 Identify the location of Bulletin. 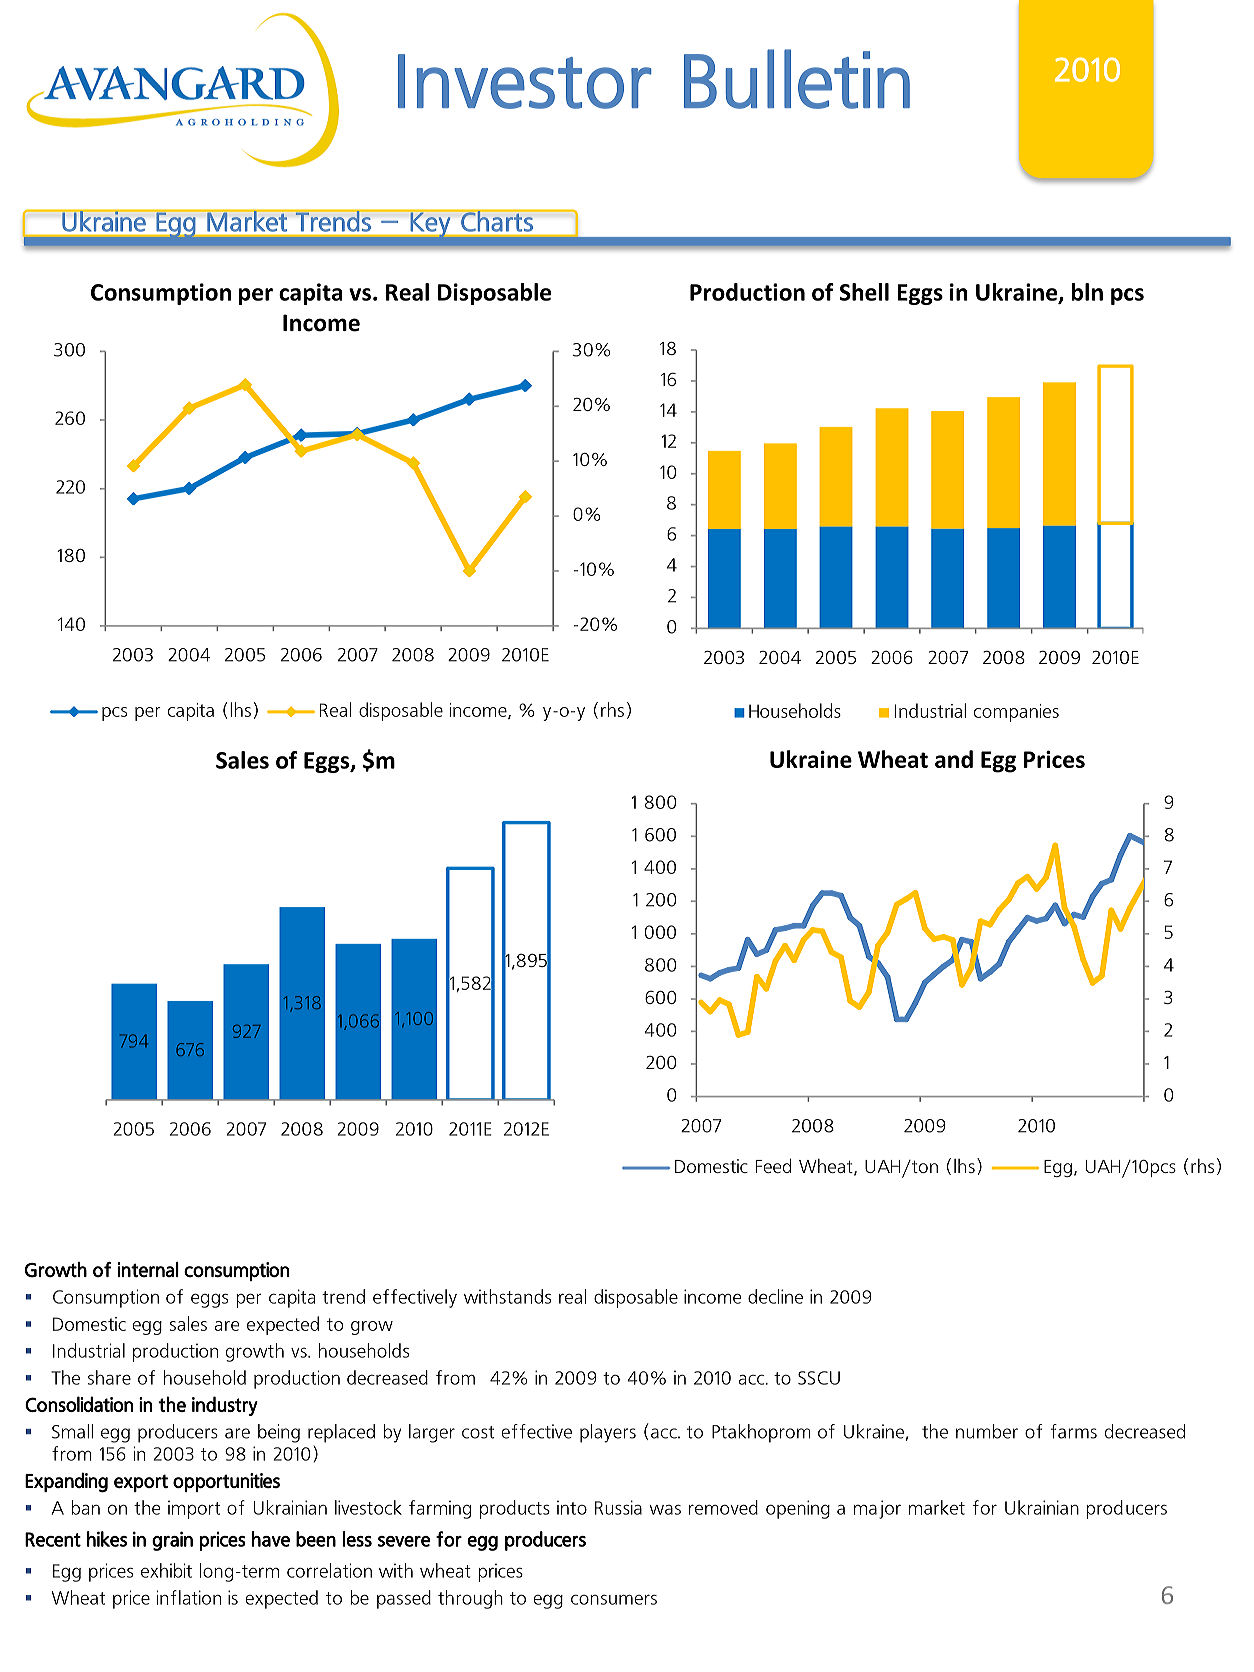
(797, 79).
